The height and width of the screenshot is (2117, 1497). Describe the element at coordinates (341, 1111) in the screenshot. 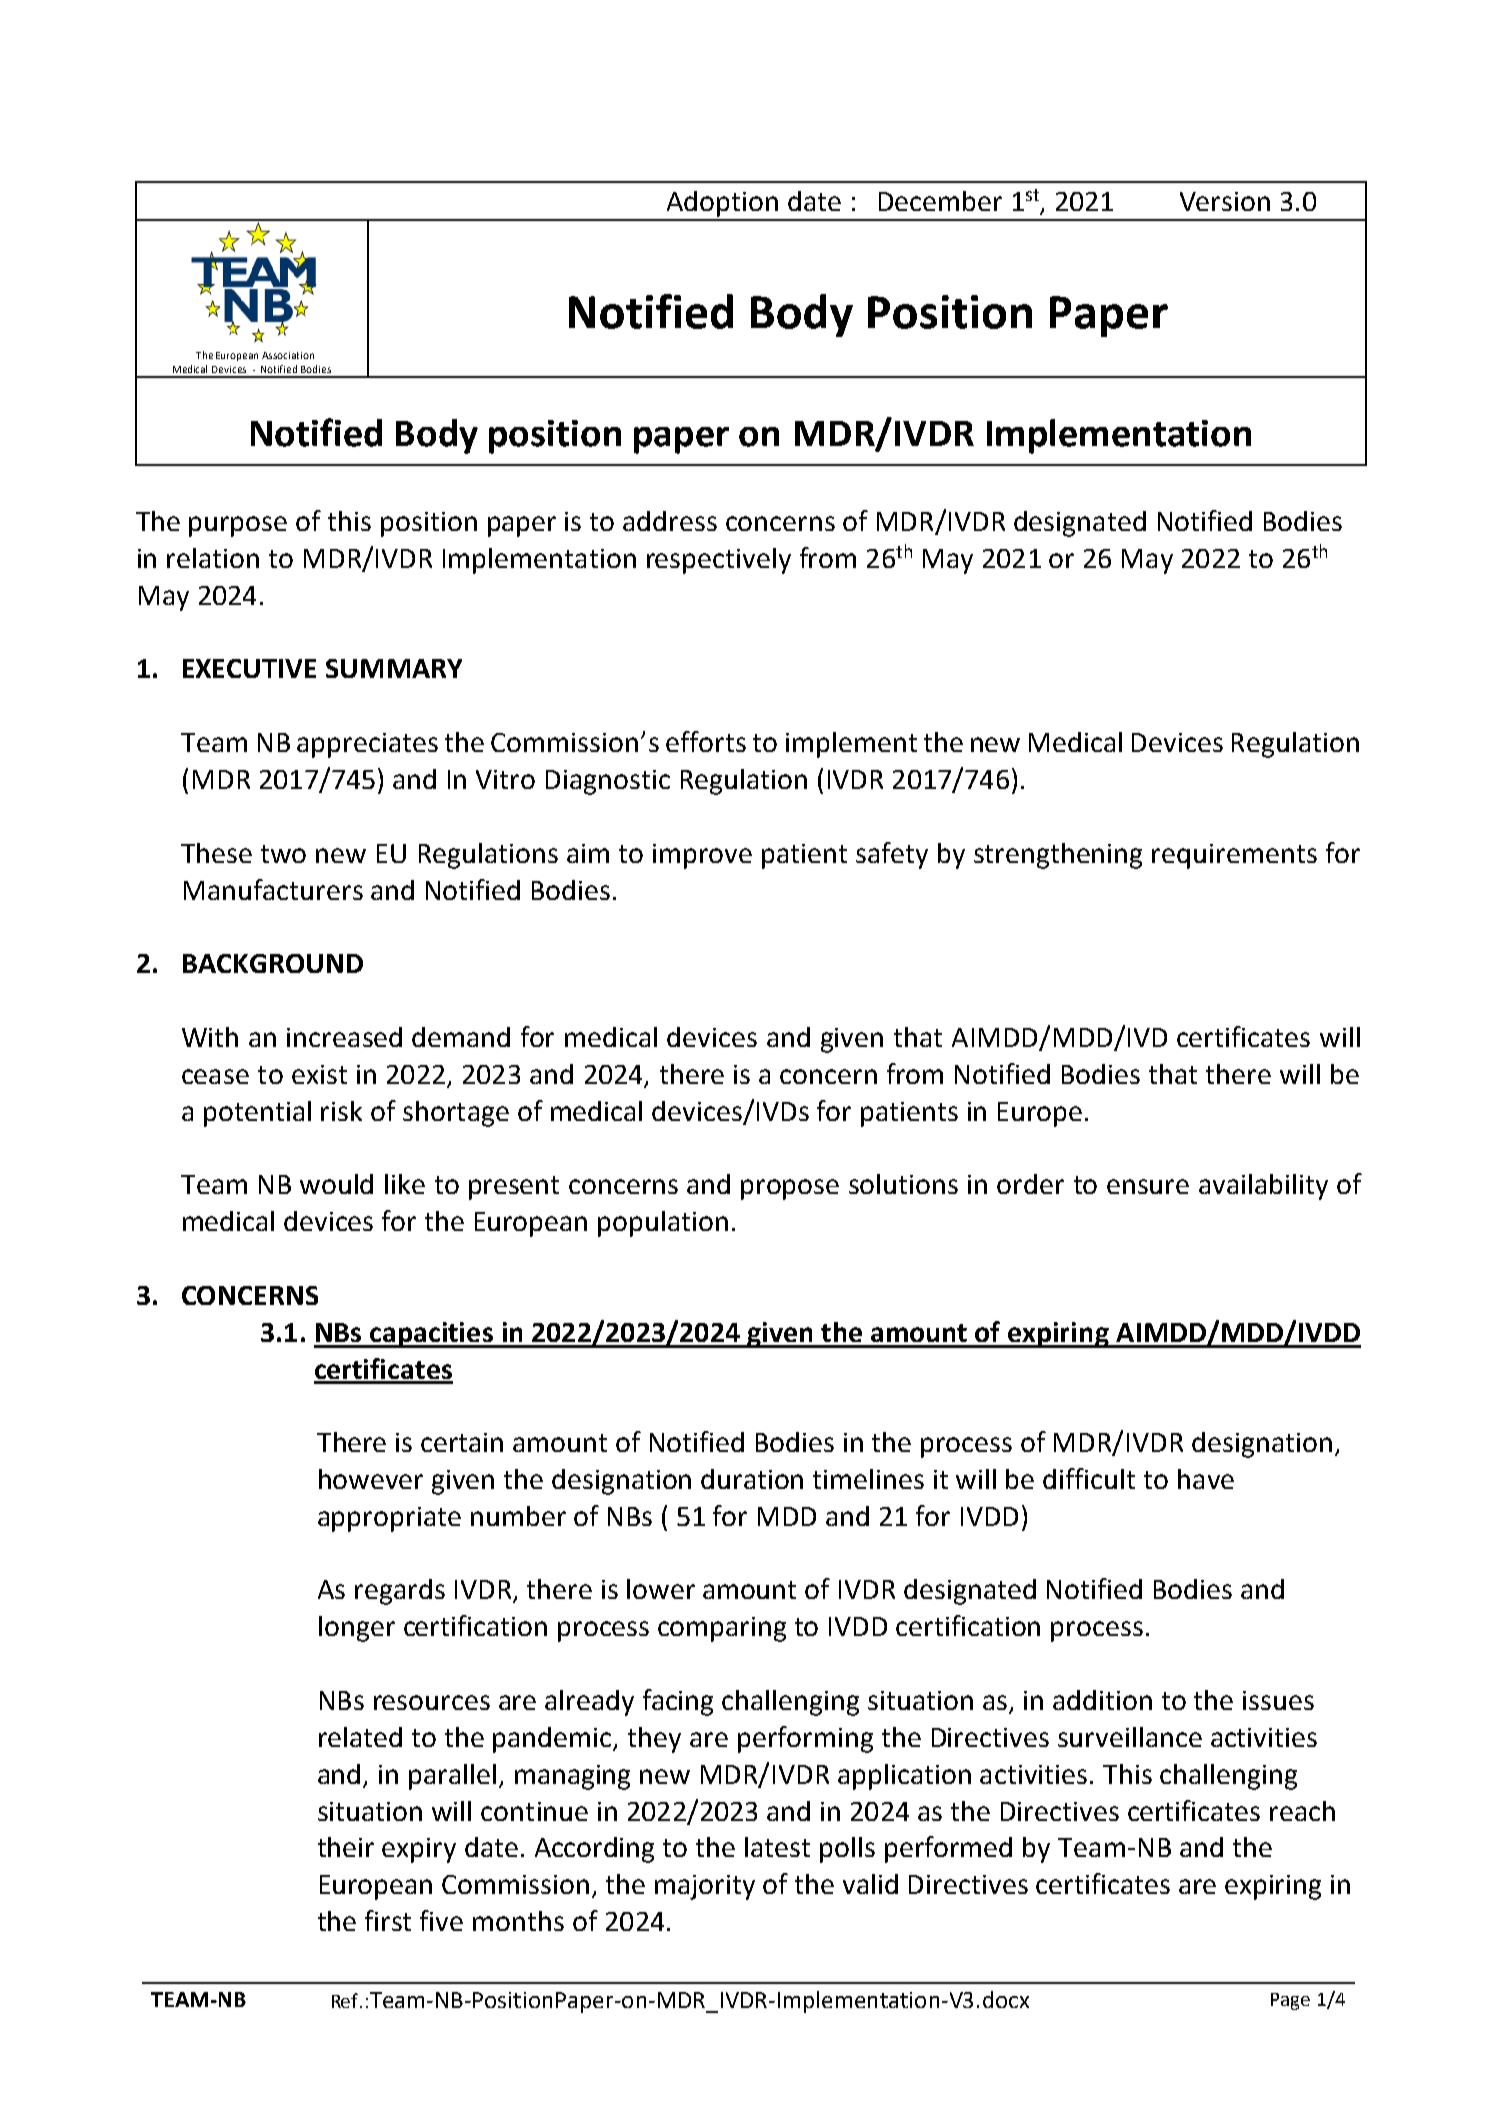

I see `risk` at that location.
